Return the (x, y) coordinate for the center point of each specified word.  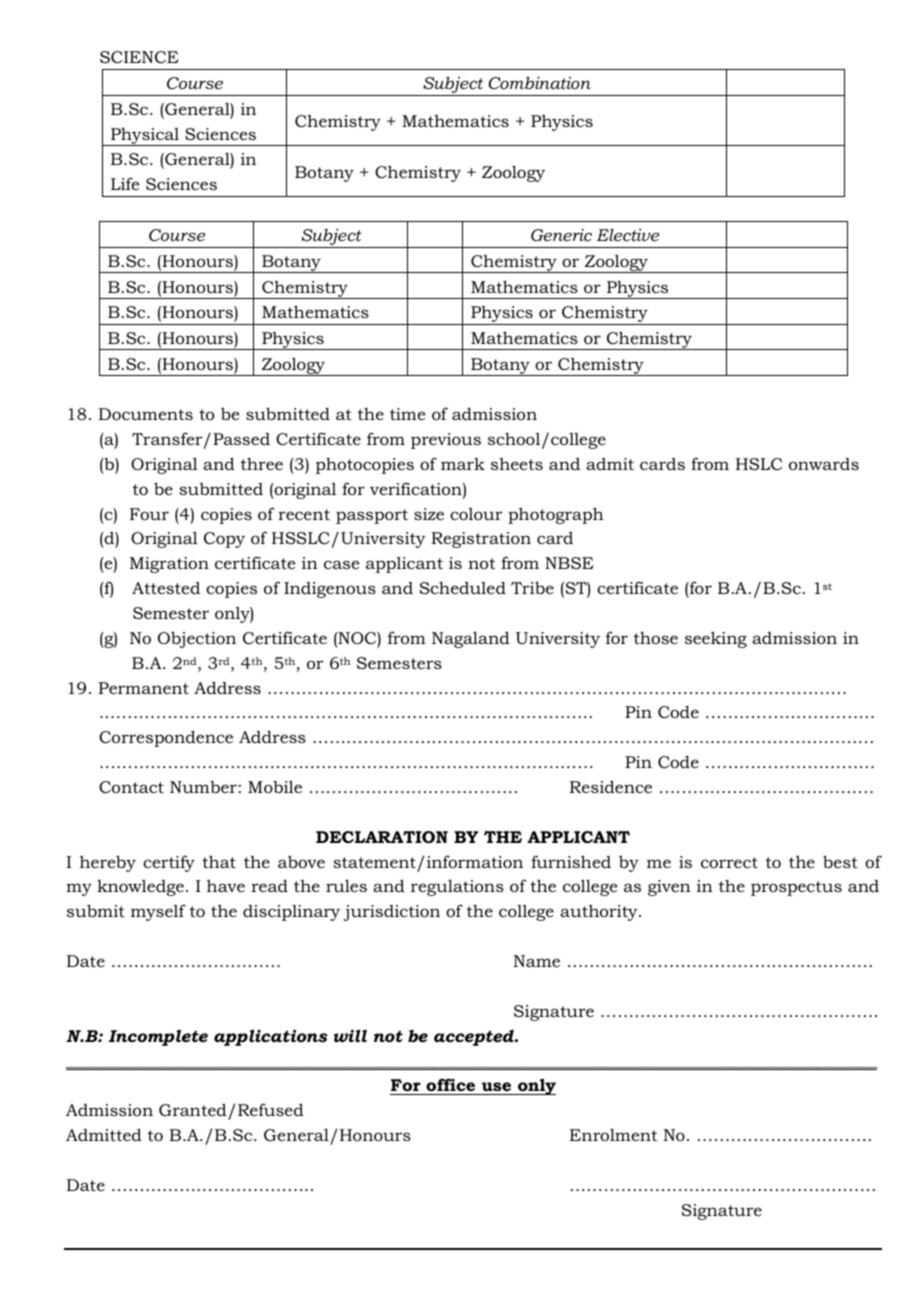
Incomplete (158, 1037)
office (451, 1086)
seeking (716, 639)
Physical (145, 136)
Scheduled (463, 587)
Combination (540, 82)
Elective (628, 235)
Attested (166, 588)
